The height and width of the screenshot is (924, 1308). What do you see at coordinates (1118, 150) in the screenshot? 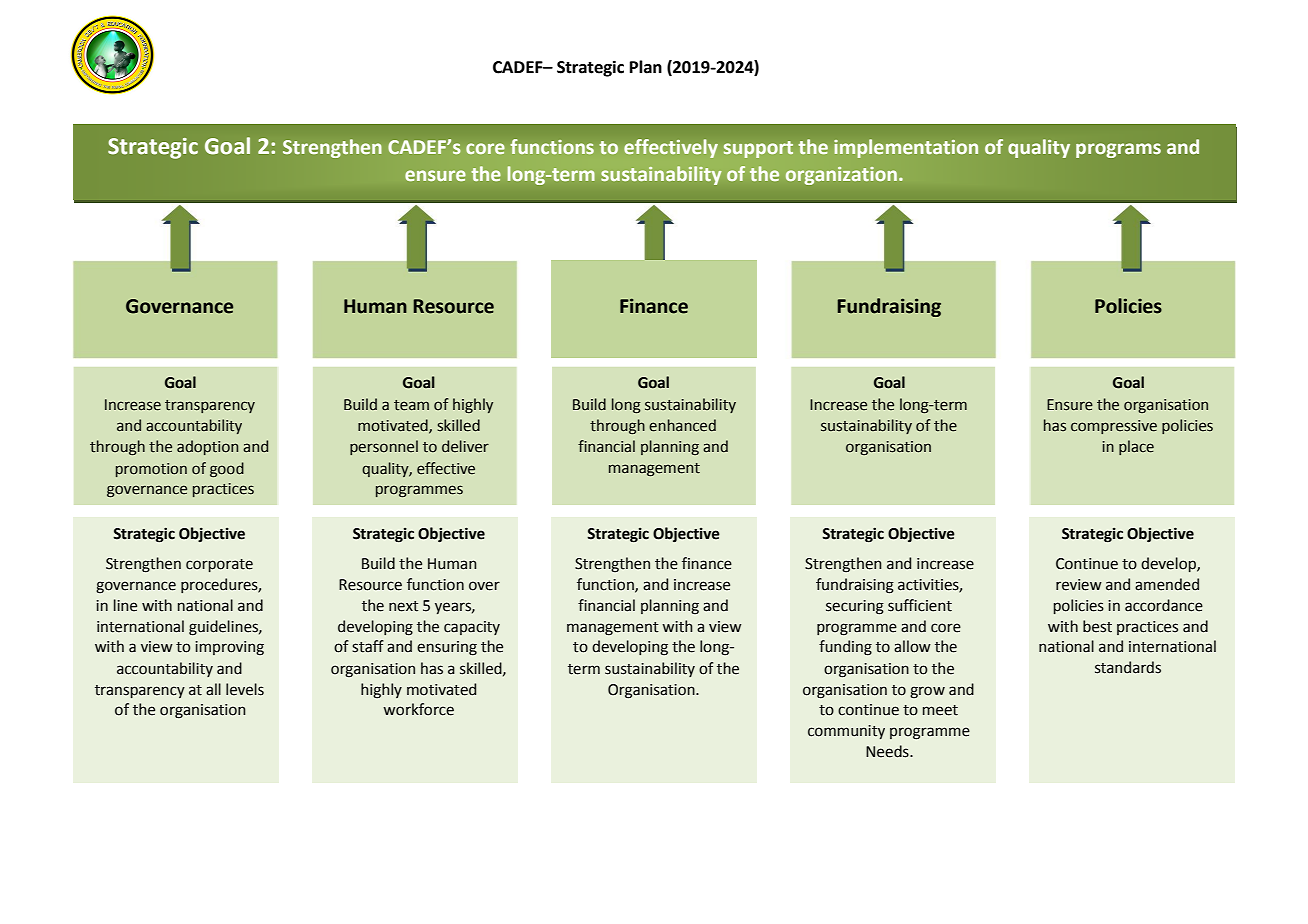
I see `programs` at bounding box center [1118, 150].
